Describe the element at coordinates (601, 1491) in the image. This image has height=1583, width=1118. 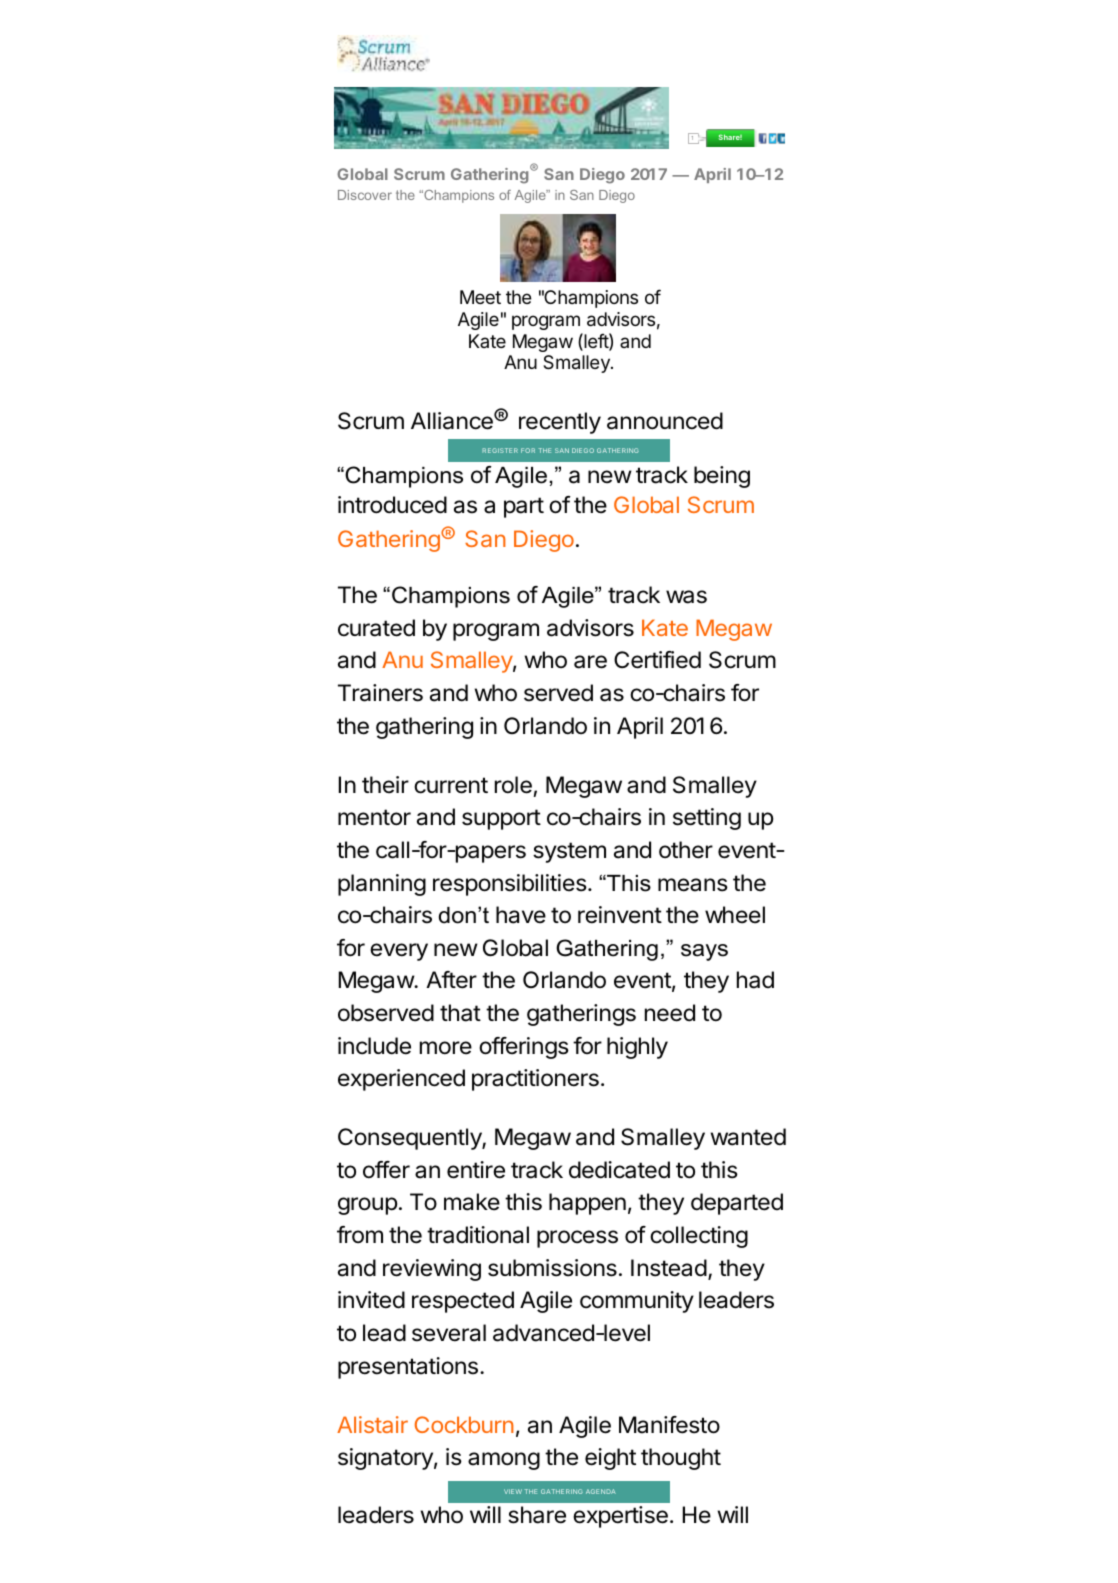
I see `AGENDA` at that location.
